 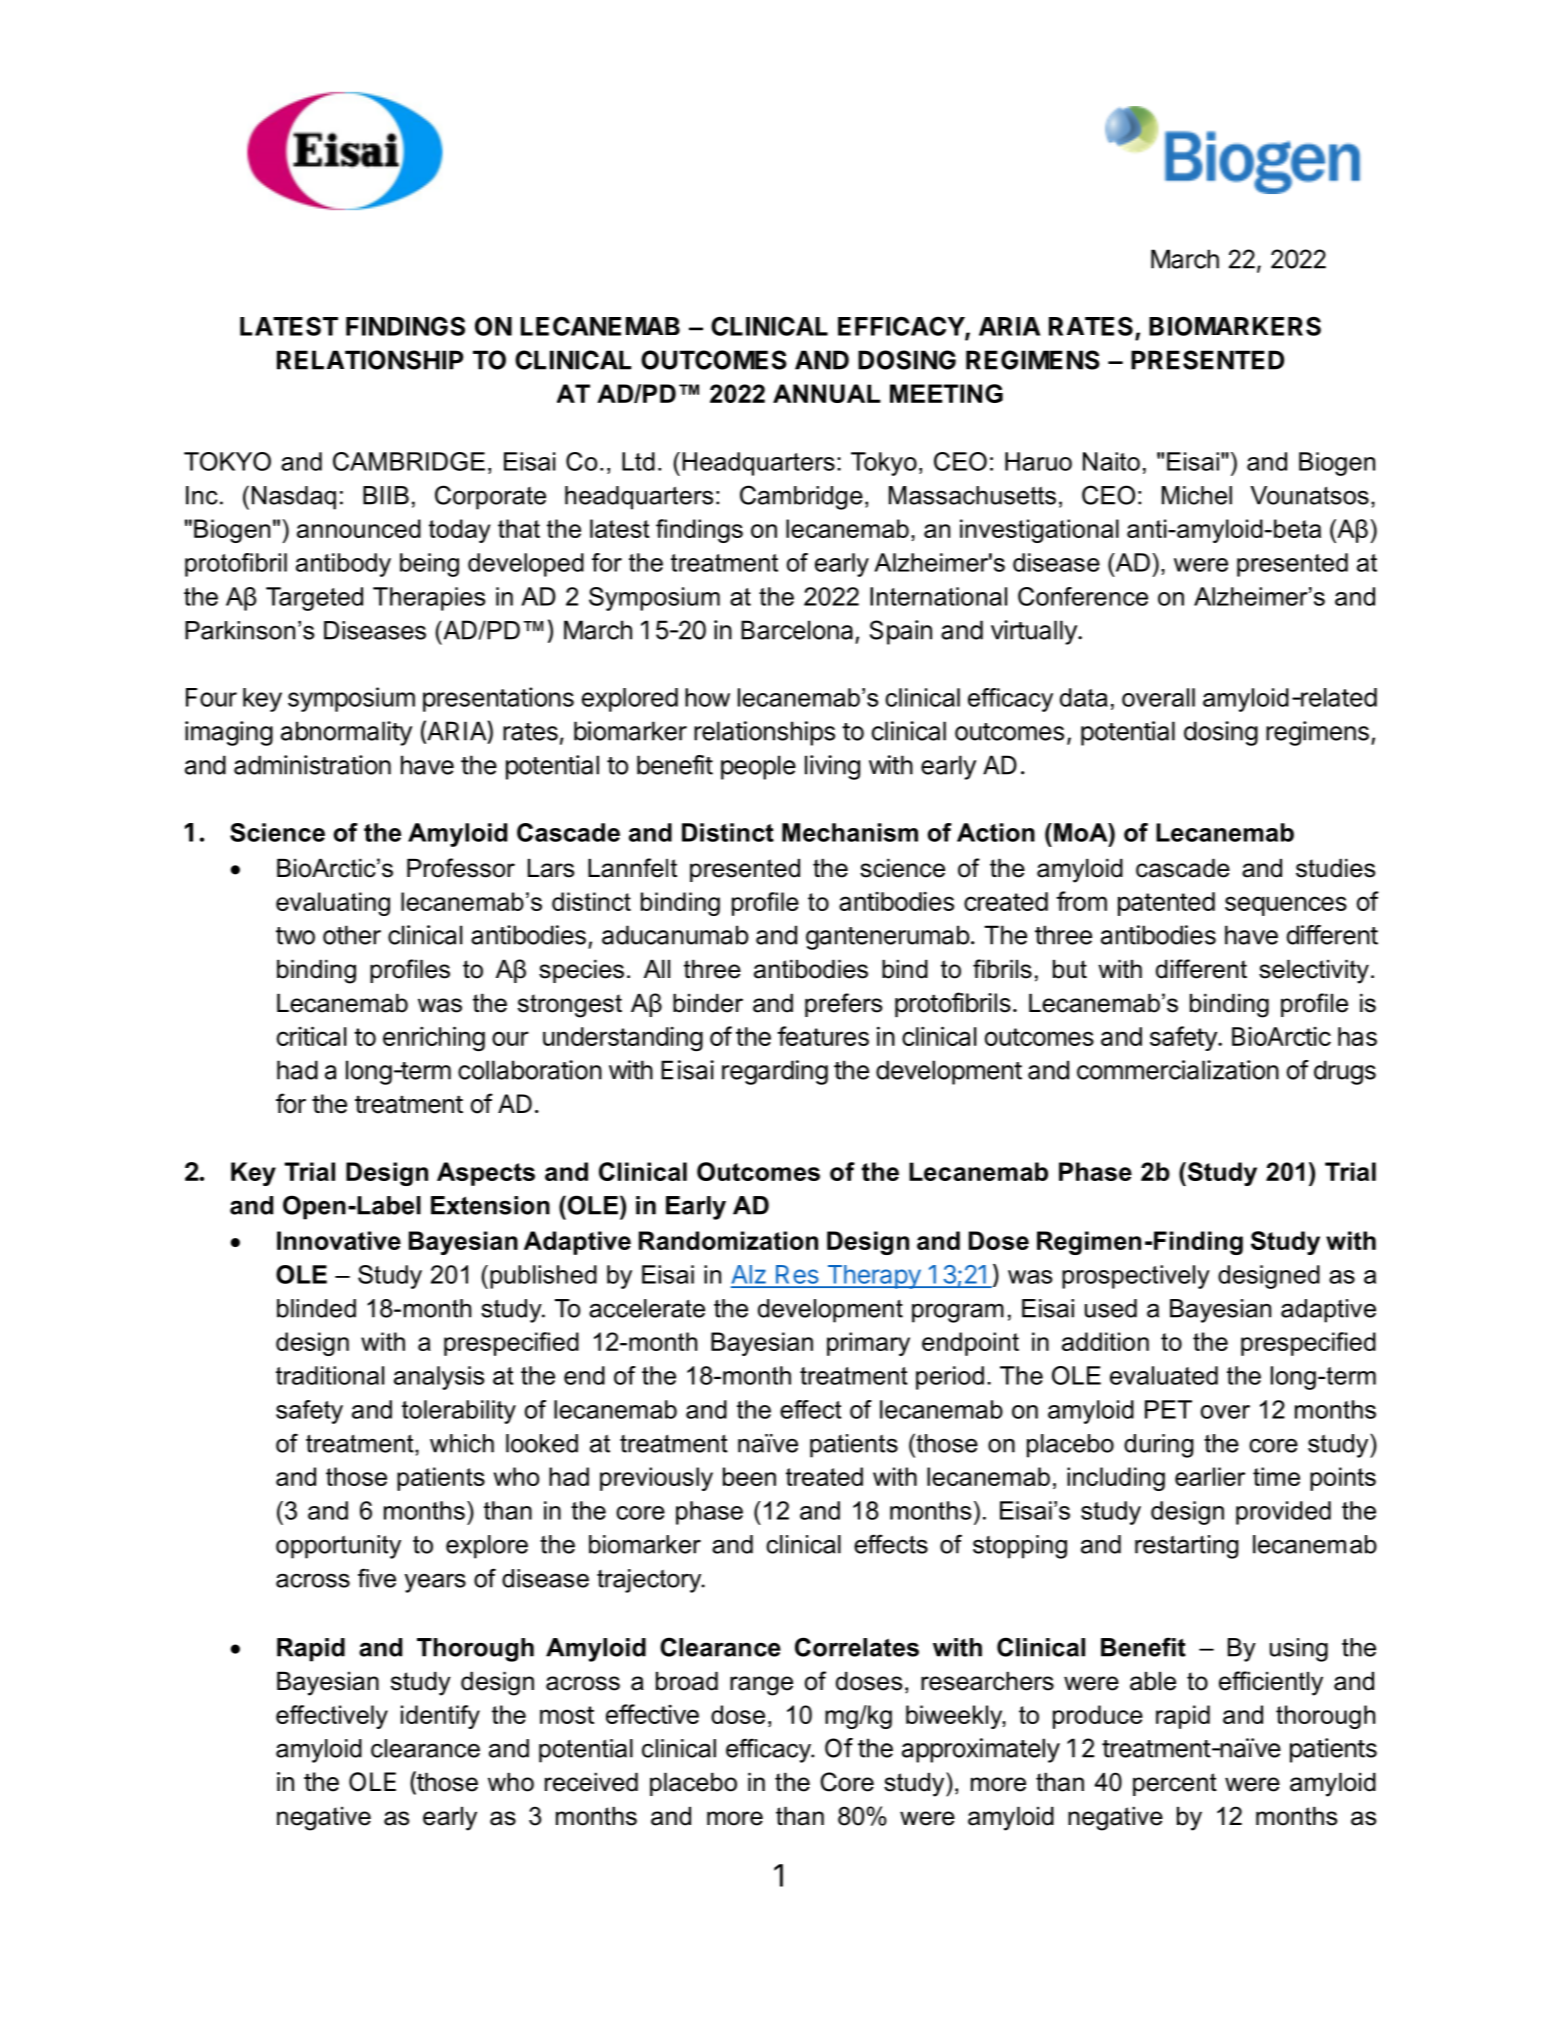 I want to click on Mechanism, so click(x=850, y=832).
